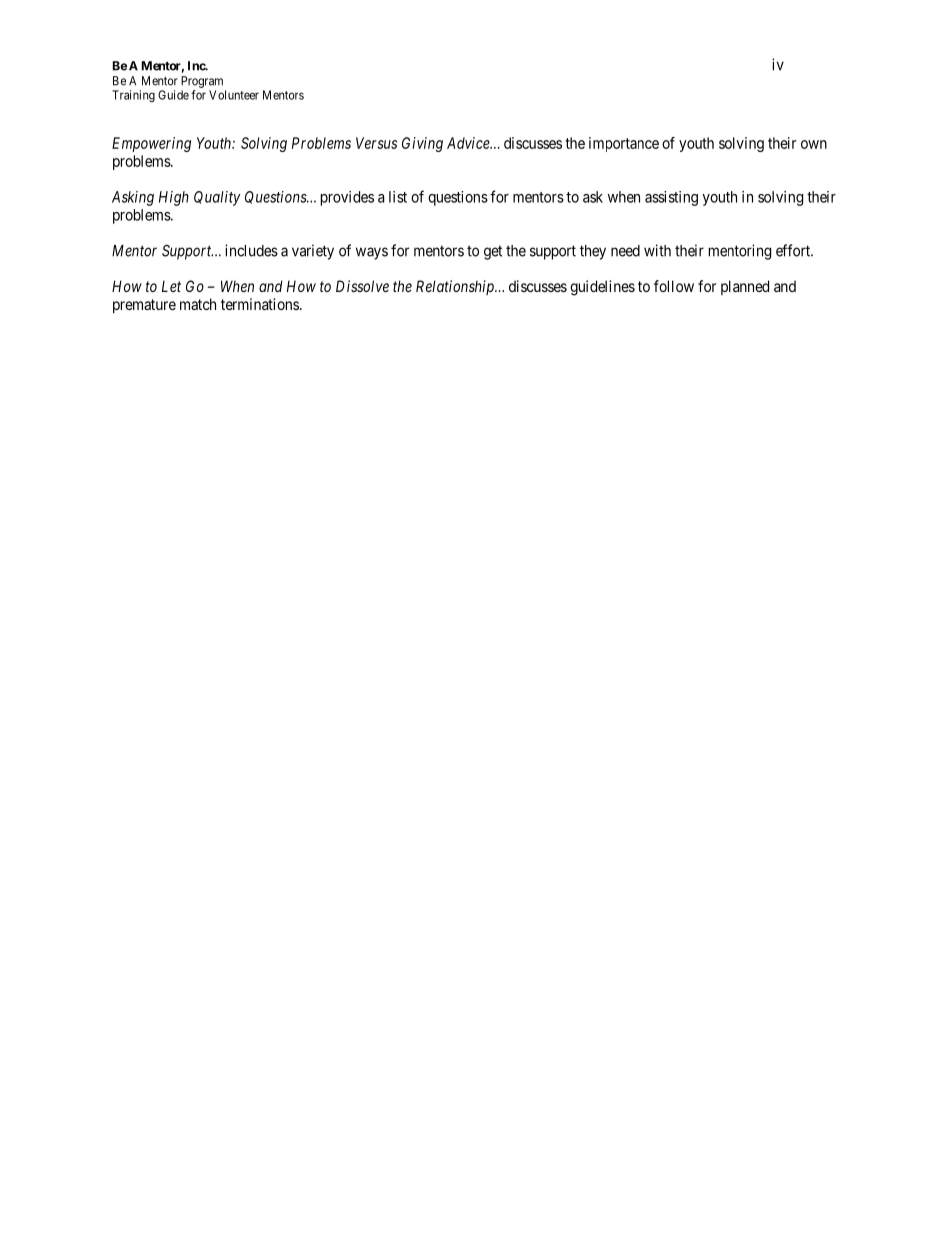  What do you see at coordinates (362, 286) in the document?
I see `Dissolve` at bounding box center [362, 286].
